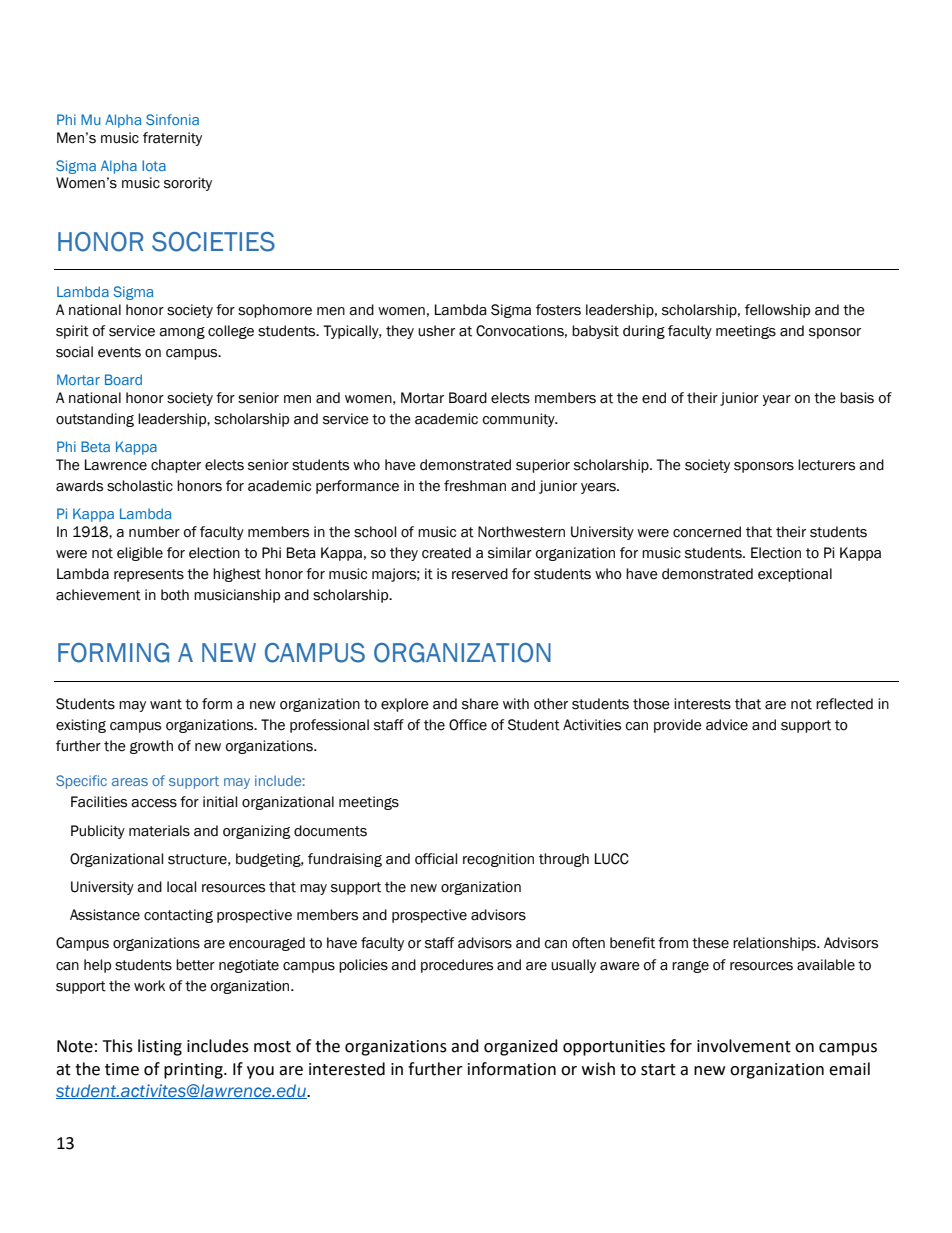 Image resolution: width=952 pixels, height=1233 pixels. What do you see at coordinates (160, 1047) in the page?
I see `listing` at bounding box center [160, 1047].
